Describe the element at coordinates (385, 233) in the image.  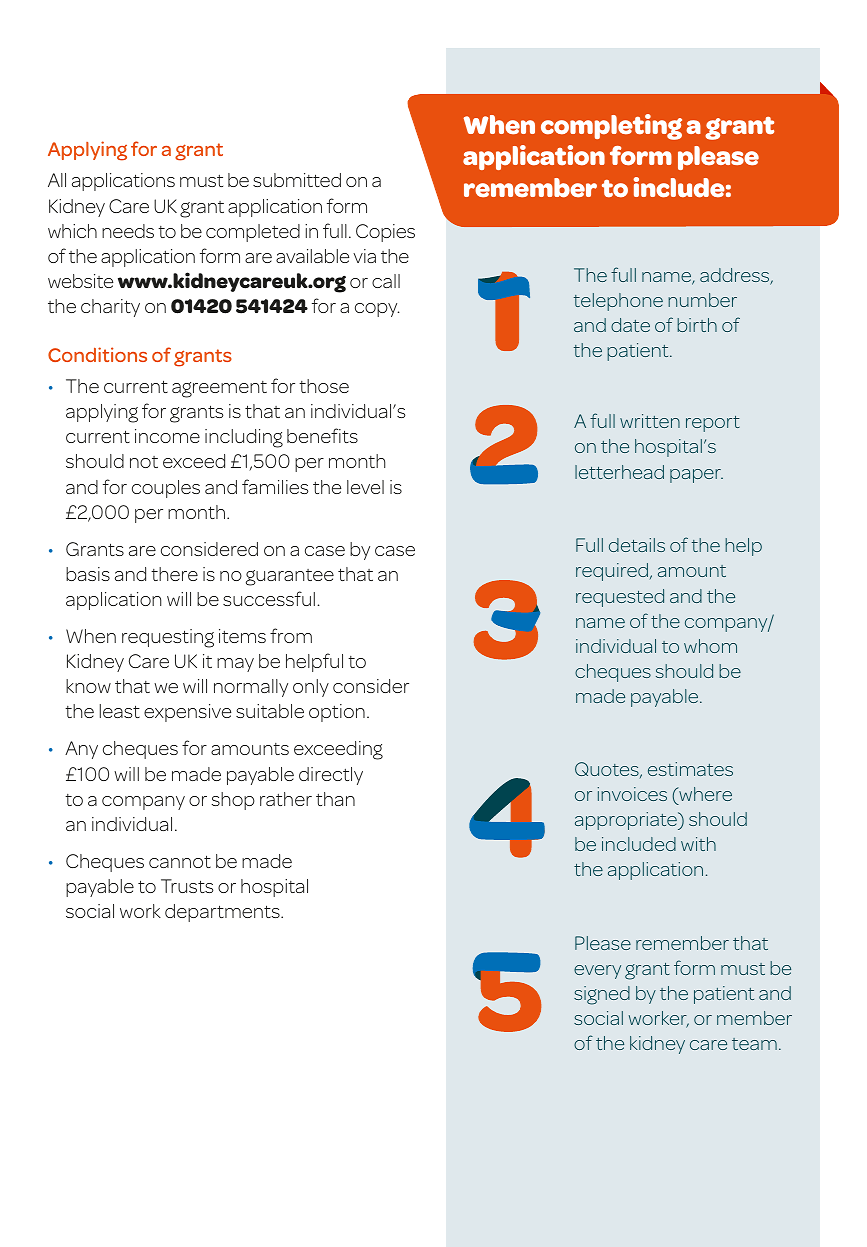
I see `Copies` at that location.
